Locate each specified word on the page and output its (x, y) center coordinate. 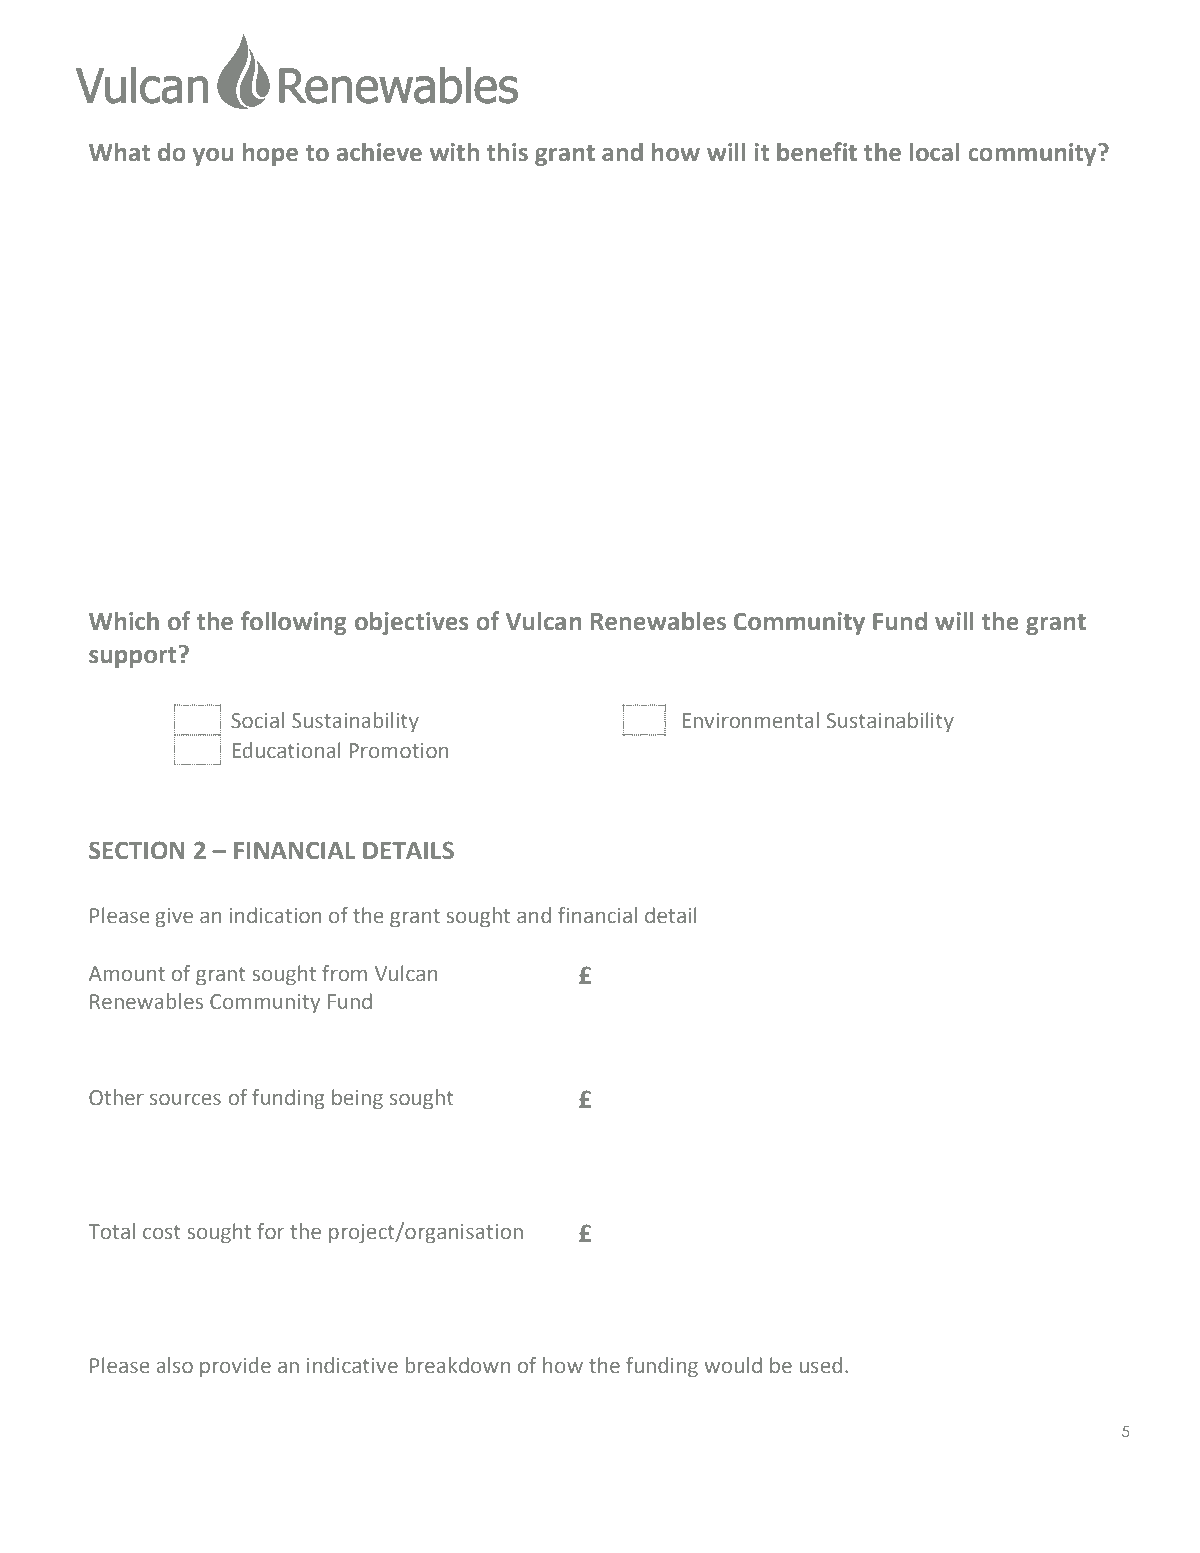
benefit (817, 152)
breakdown (458, 1365)
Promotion (398, 751)
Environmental (750, 720)
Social (257, 720)
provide (235, 1367)
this (507, 152)
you (213, 157)
